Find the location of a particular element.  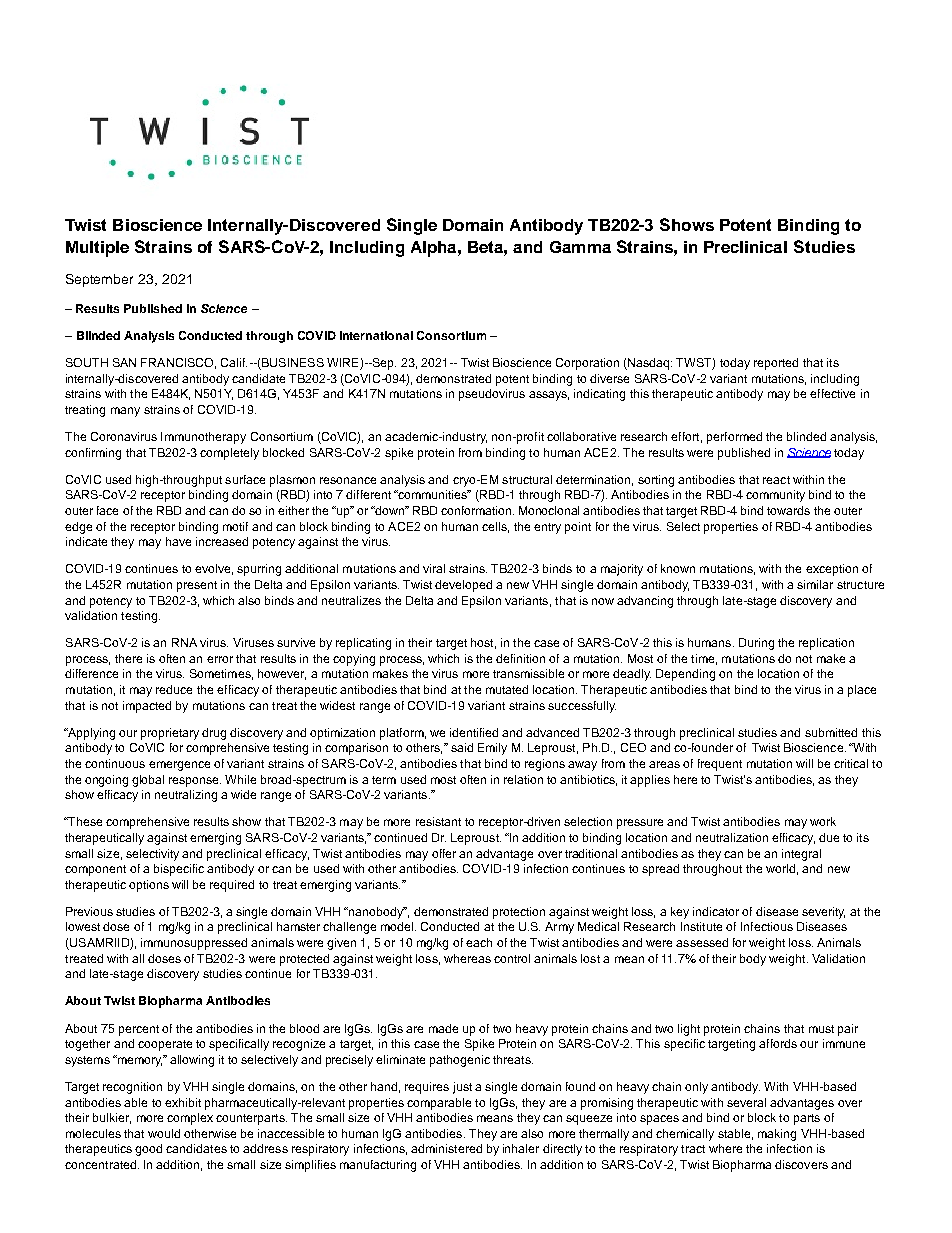

September is located at coordinates (99, 280).
